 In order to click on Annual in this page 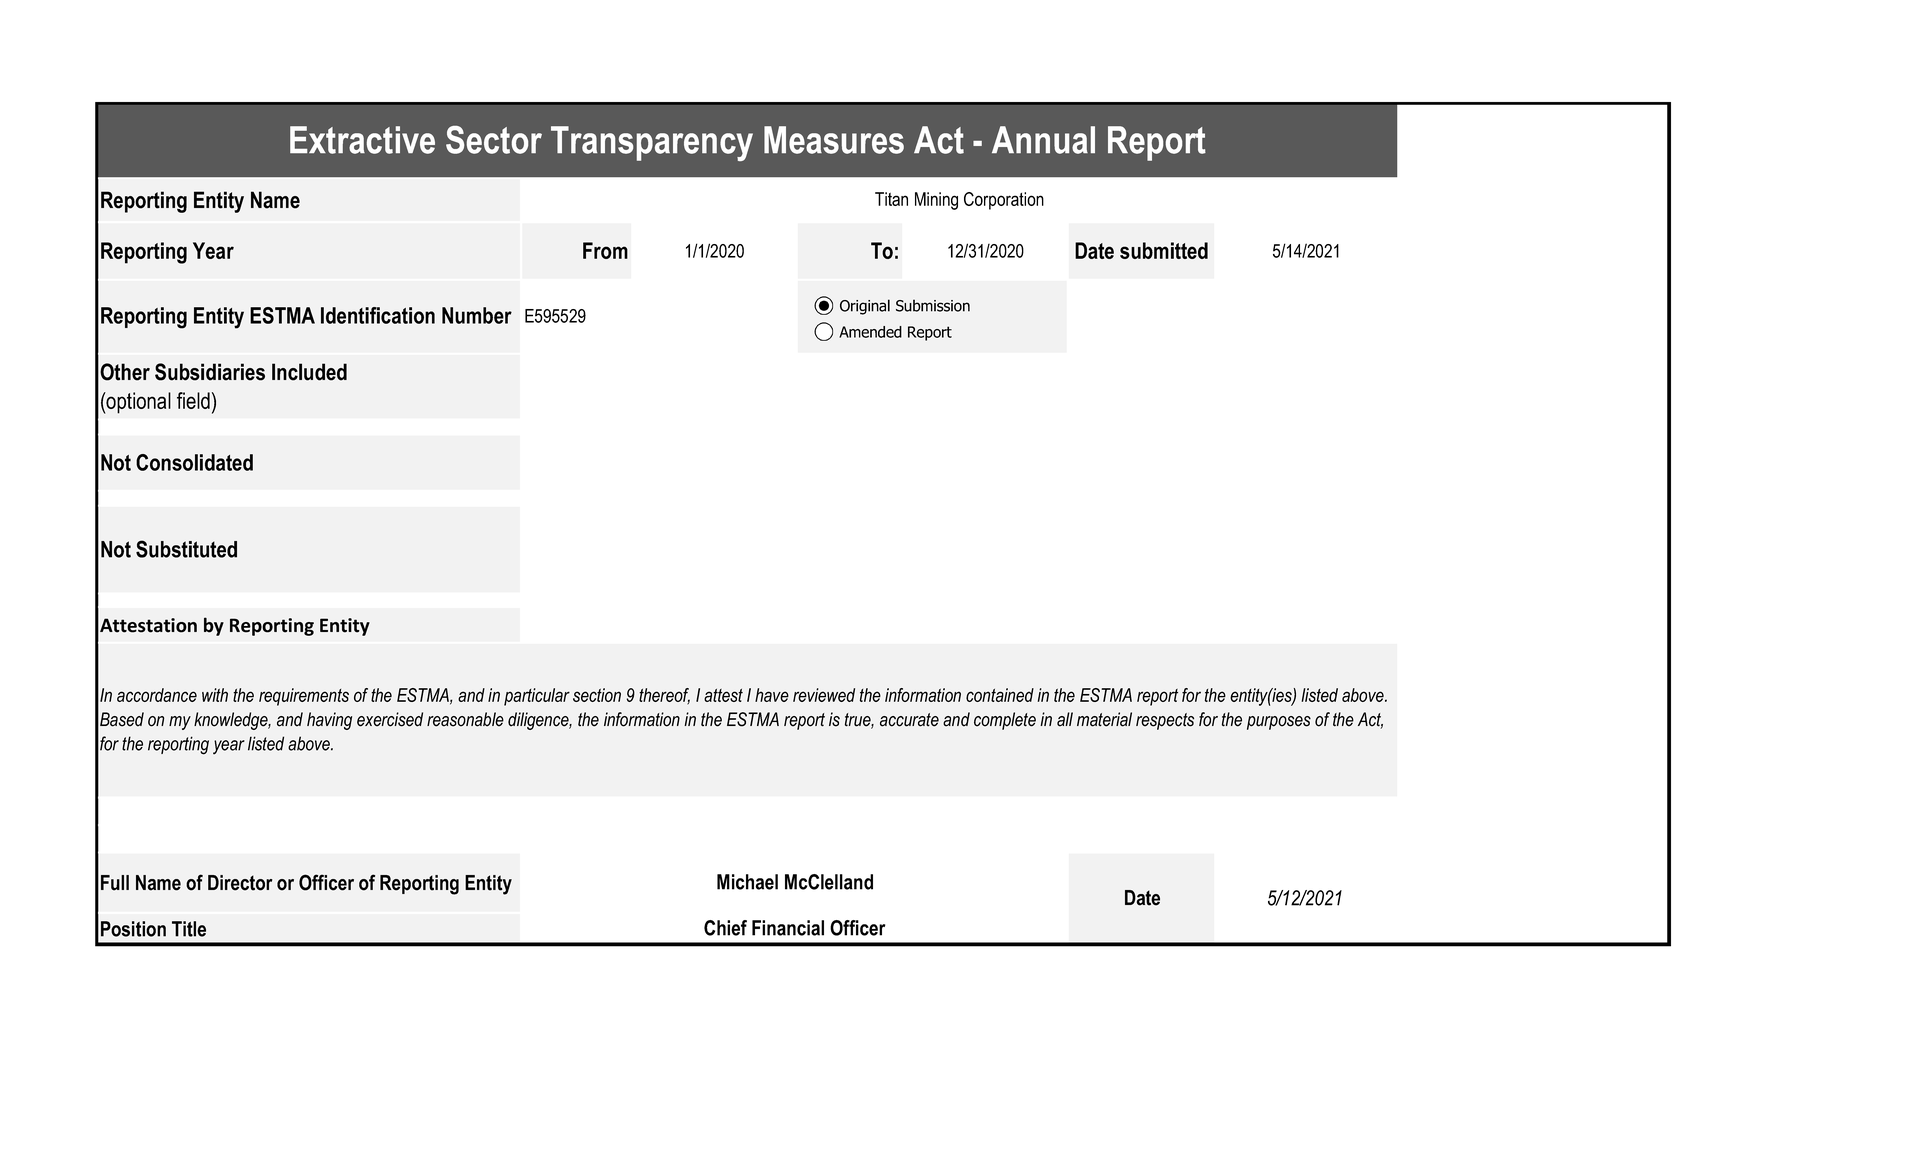, I will do `click(1043, 140)`.
